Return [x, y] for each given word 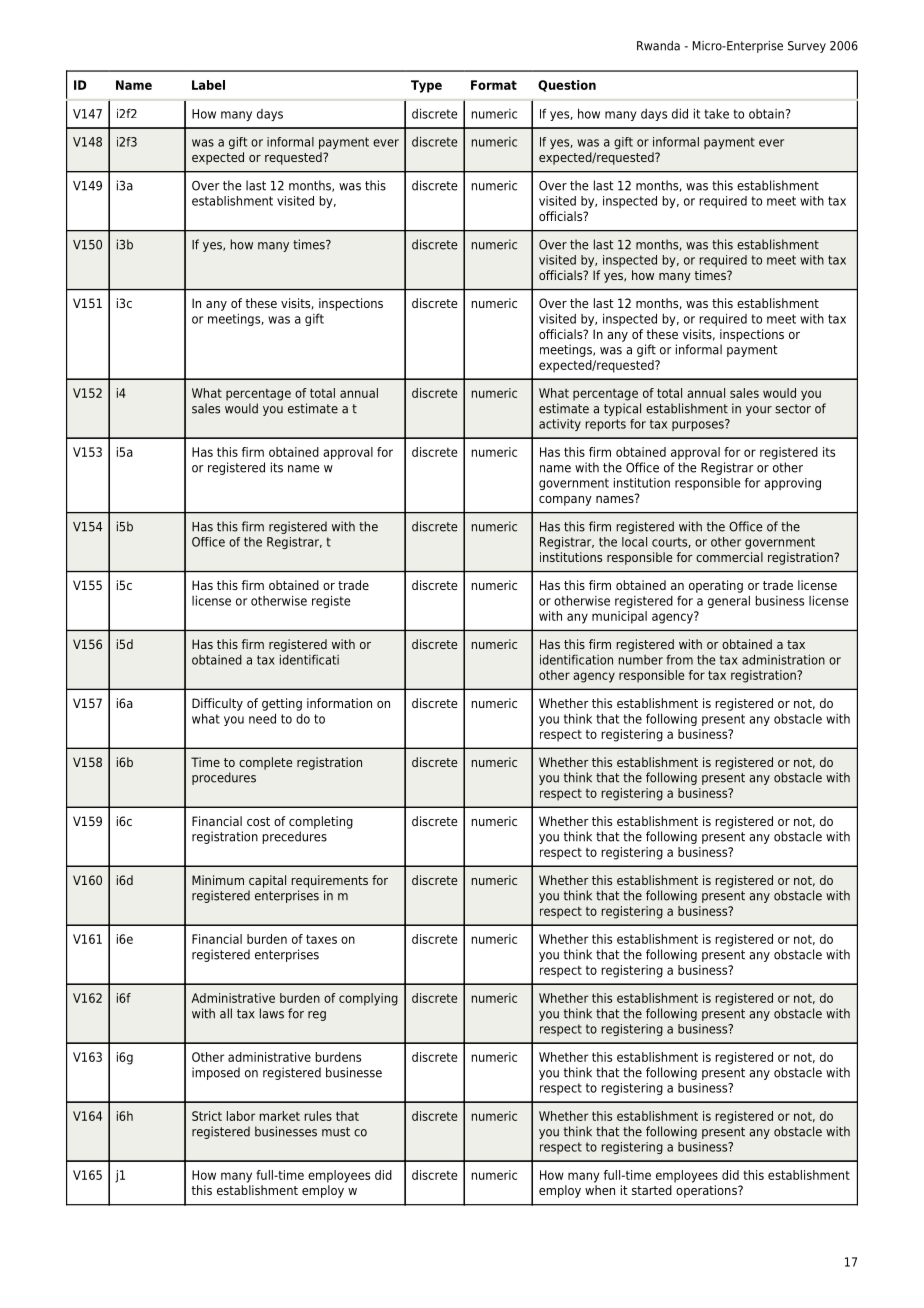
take [716, 113]
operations [707, 1191]
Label [208, 85]
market [280, 1116]
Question [567, 86]
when [600, 1190]
